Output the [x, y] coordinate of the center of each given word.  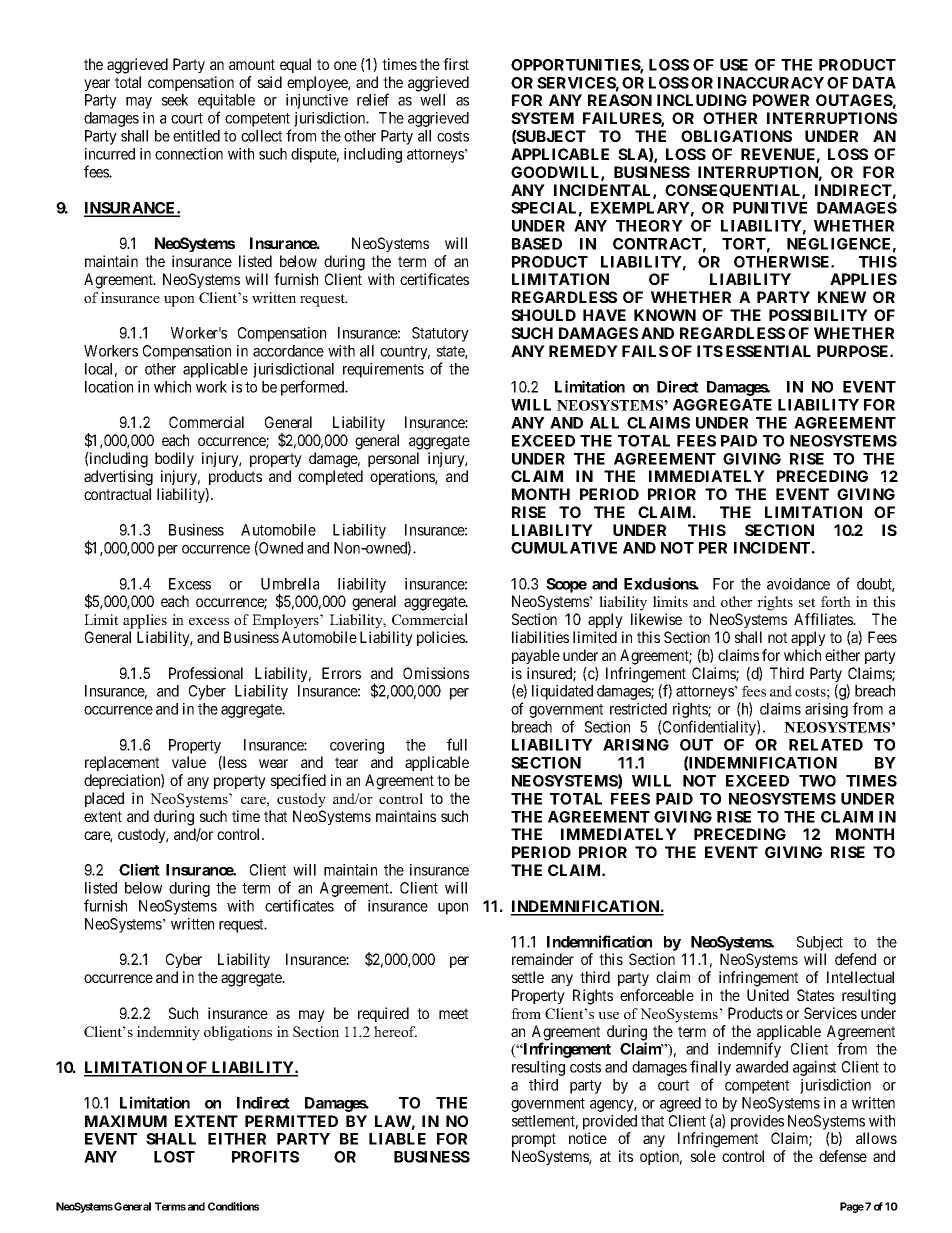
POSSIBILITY [818, 315]
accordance [288, 351]
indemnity [168, 1033]
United [768, 995]
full [457, 744]
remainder [543, 959]
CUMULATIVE [564, 548]
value [189, 762]
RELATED [826, 745]
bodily [174, 459]
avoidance [798, 584]
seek [175, 100]
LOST [174, 1157]
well [432, 100]
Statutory [440, 334]
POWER [781, 100]
